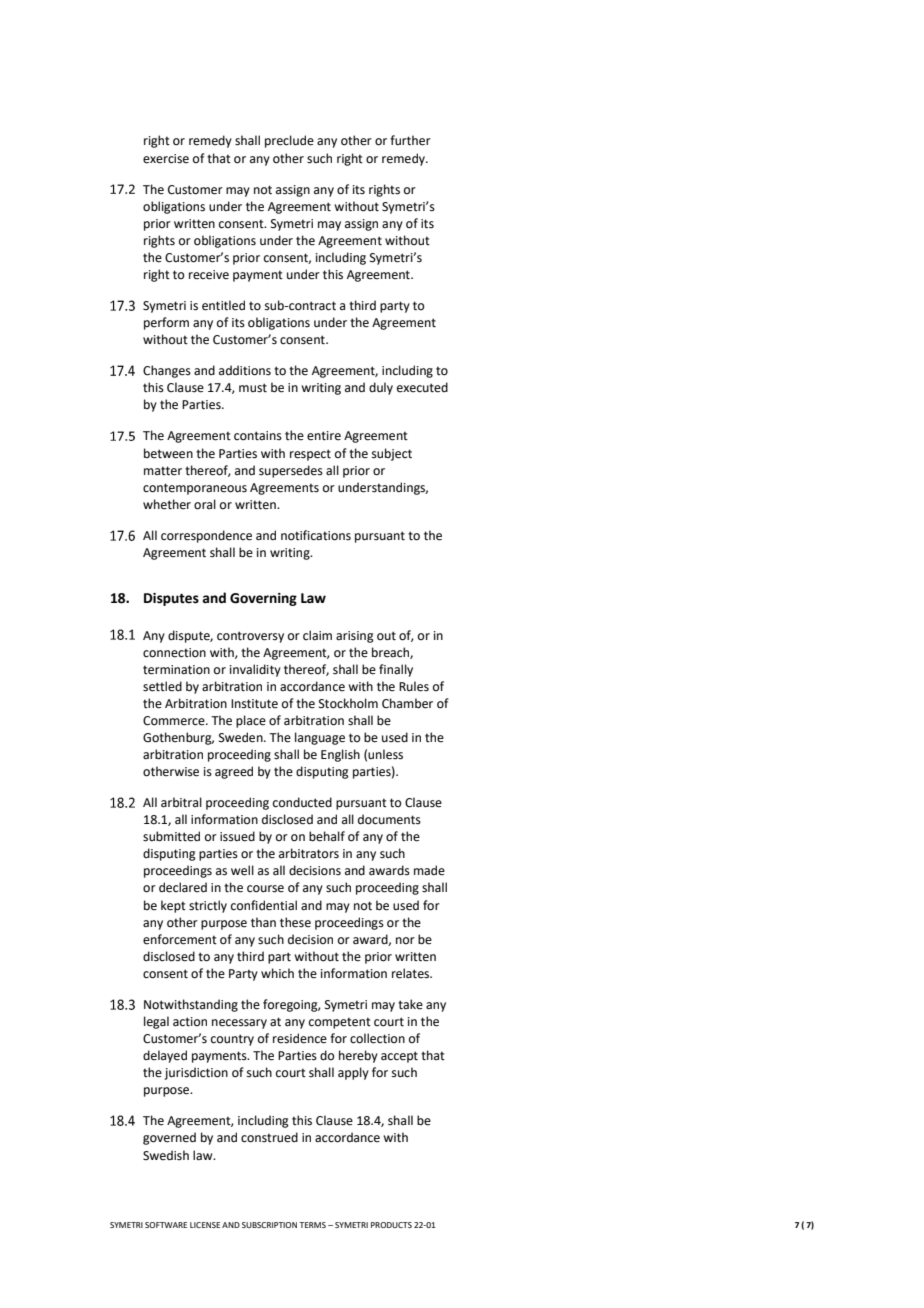 This document has height=1308, width=924. What do you see at coordinates (289, 141) in the document?
I see `preclude` at bounding box center [289, 141].
